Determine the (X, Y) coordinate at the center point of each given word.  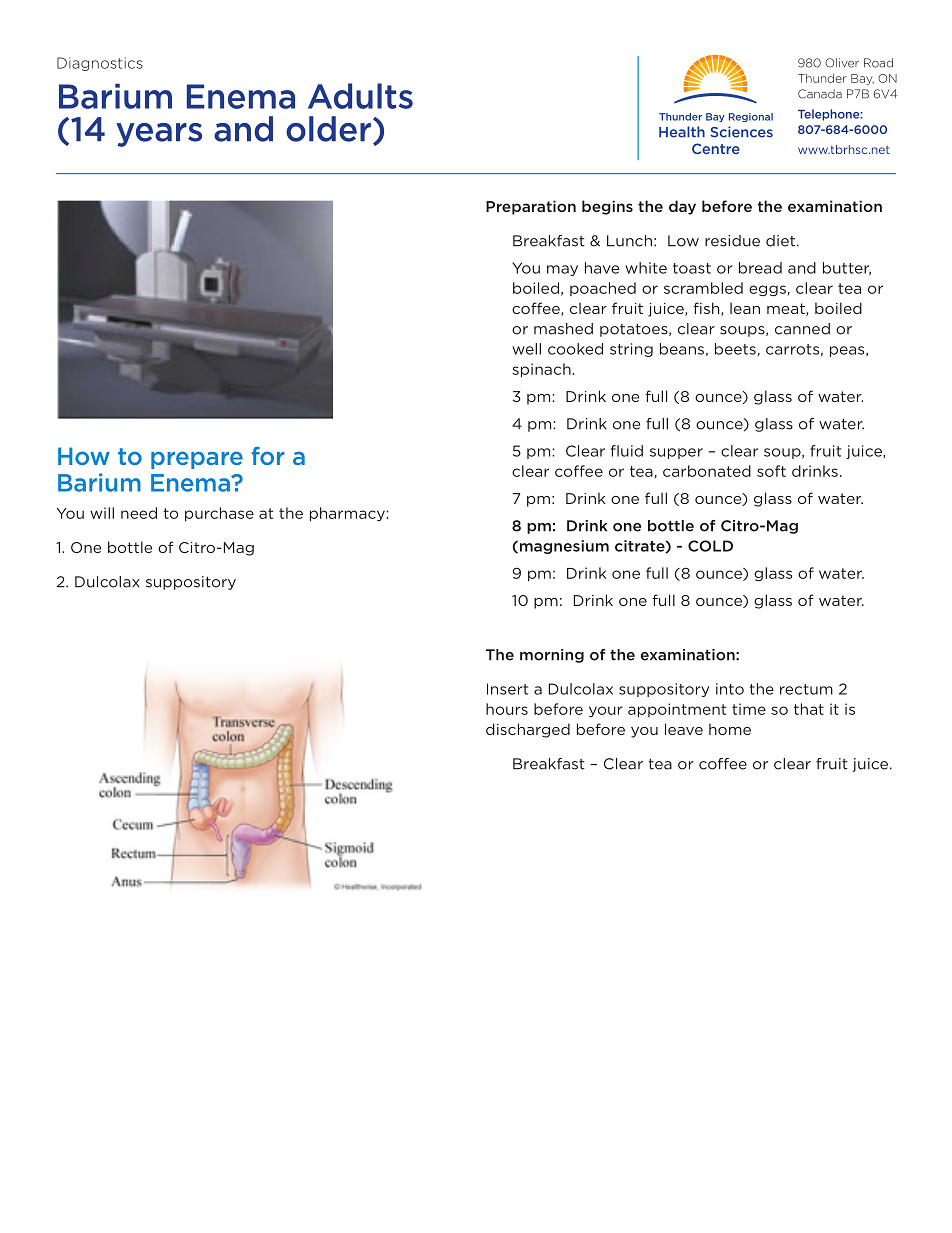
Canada (820, 94)
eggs (768, 291)
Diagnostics (100, 64)
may (562, 270)
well (526, 349)
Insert (507, 689)
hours (507, 709)
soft (771, 471)
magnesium (563, 547)
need (139, 513)
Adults (360, 96)
